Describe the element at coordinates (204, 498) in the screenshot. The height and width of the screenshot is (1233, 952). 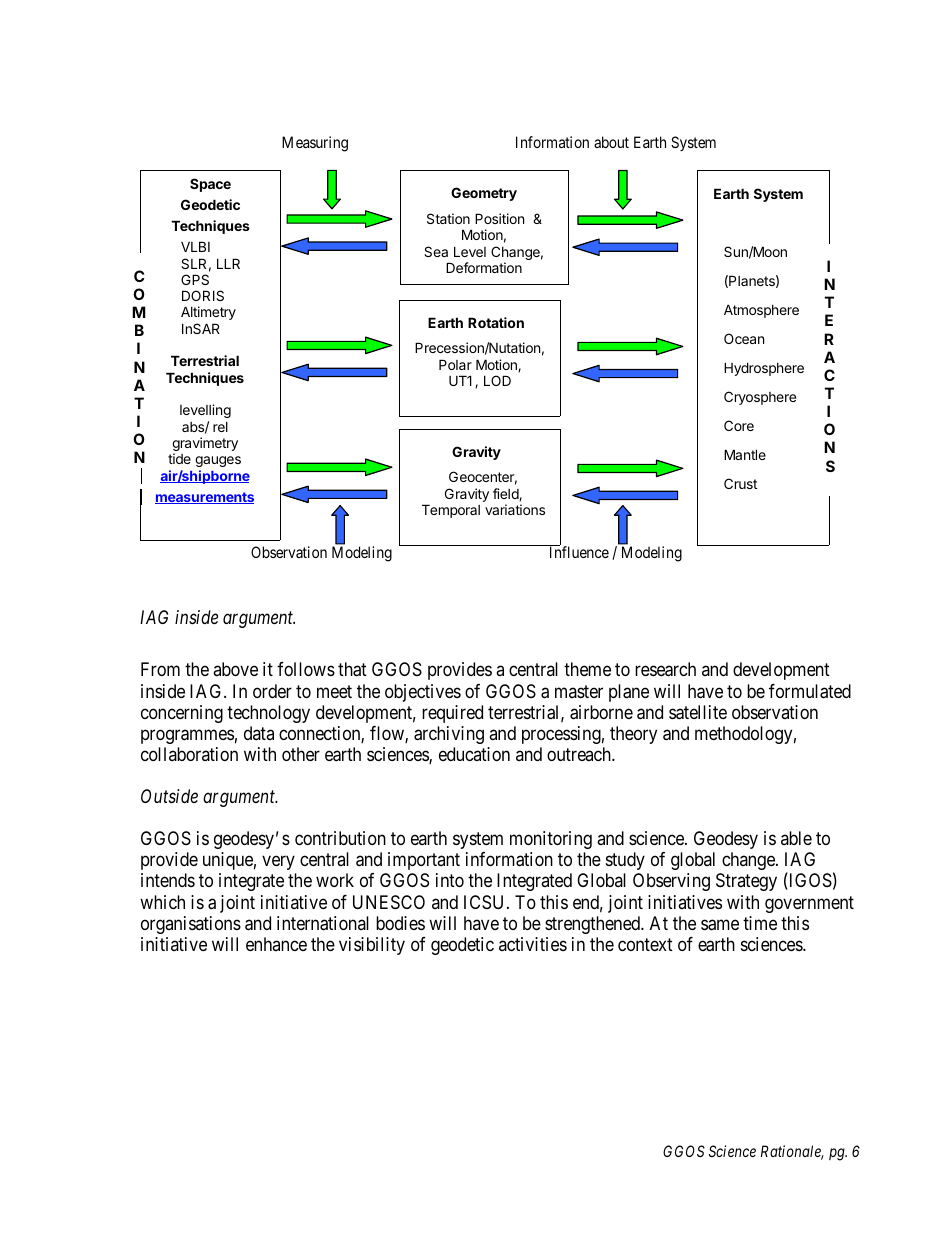
I see `measurements` at that location.
